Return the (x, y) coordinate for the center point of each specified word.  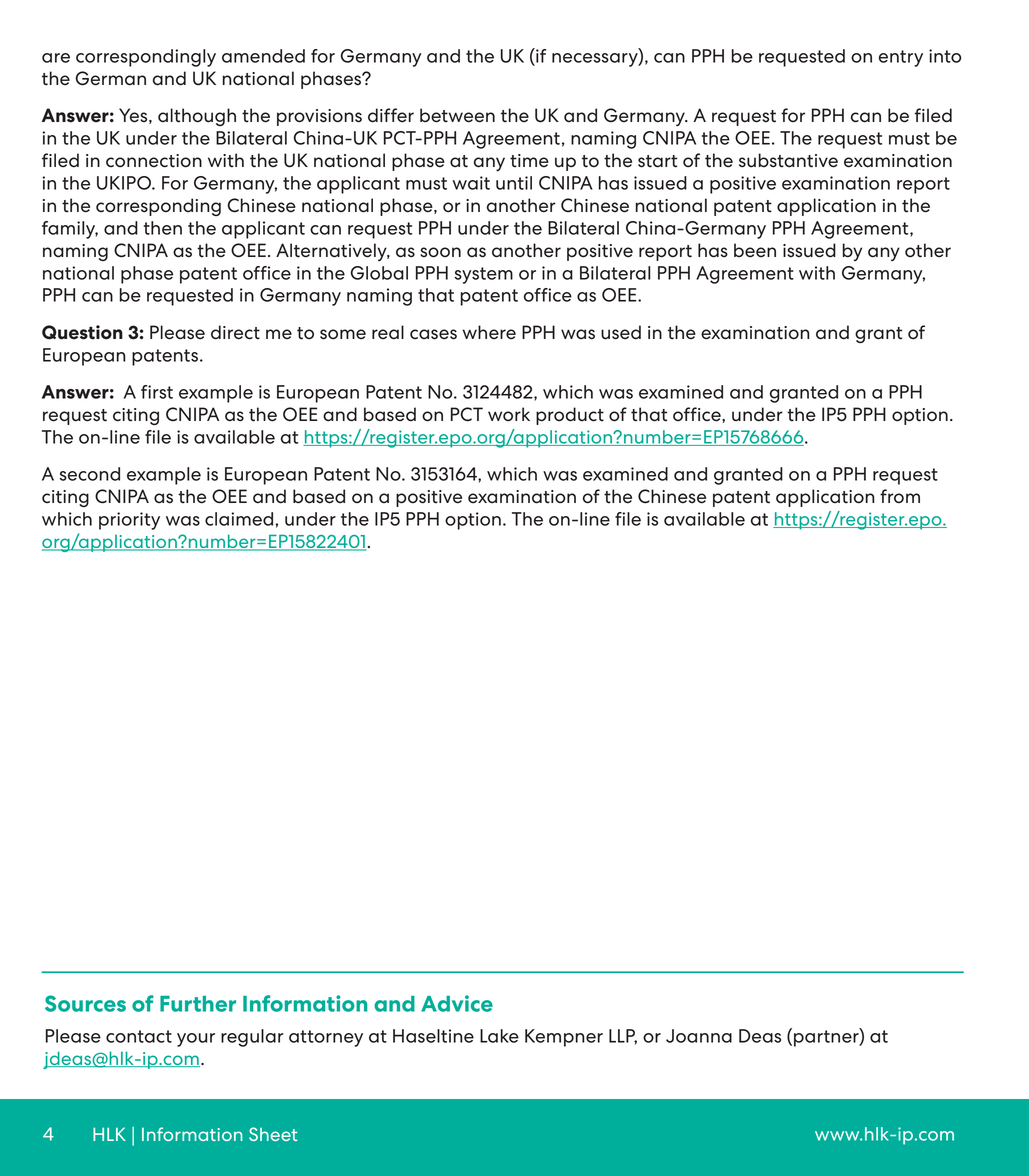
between (457, 115)
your (196, 1040)
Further (198, 1004)
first (157, 392)
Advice (457, 1003)
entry (901, 58)
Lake (499, 1036)
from (900, 496)
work (509, 414)
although (197, 117)
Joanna (699, 1036)
